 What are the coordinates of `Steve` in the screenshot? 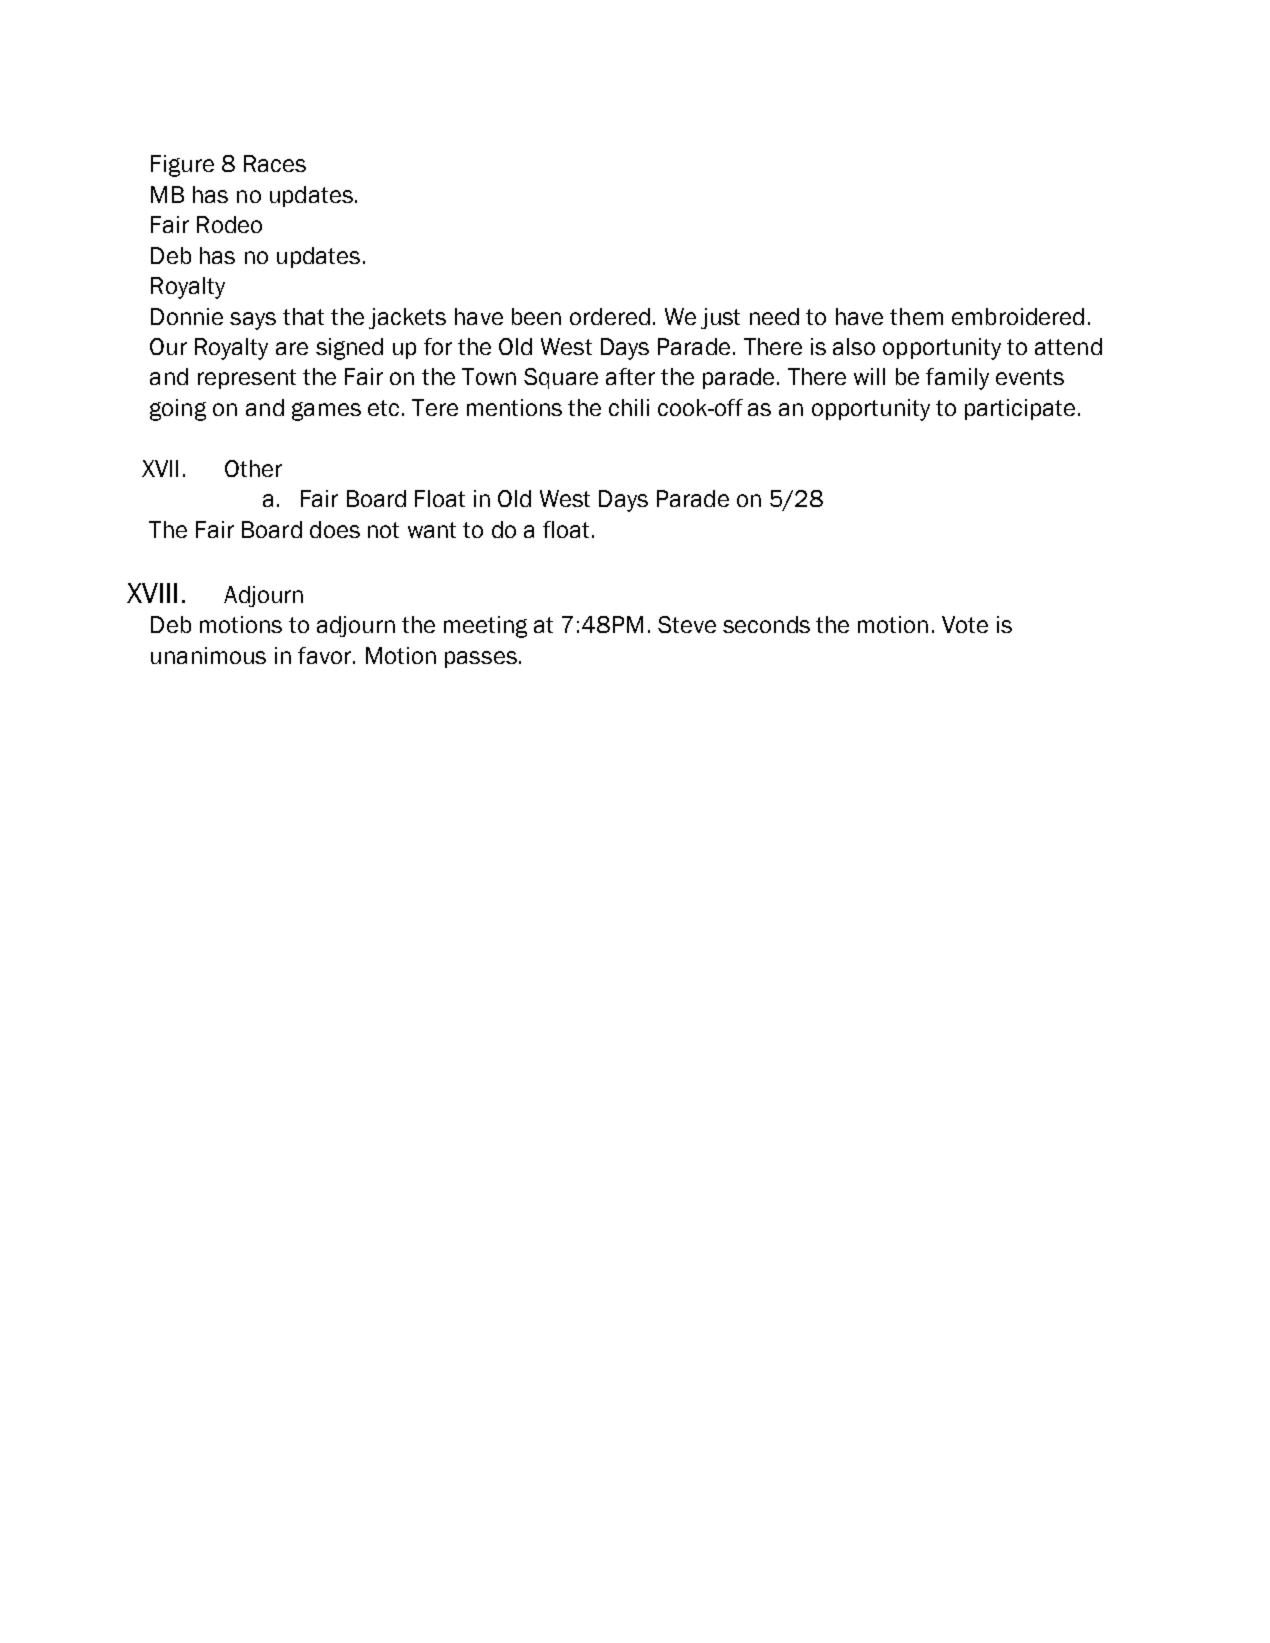 It's located at (687, 624).
